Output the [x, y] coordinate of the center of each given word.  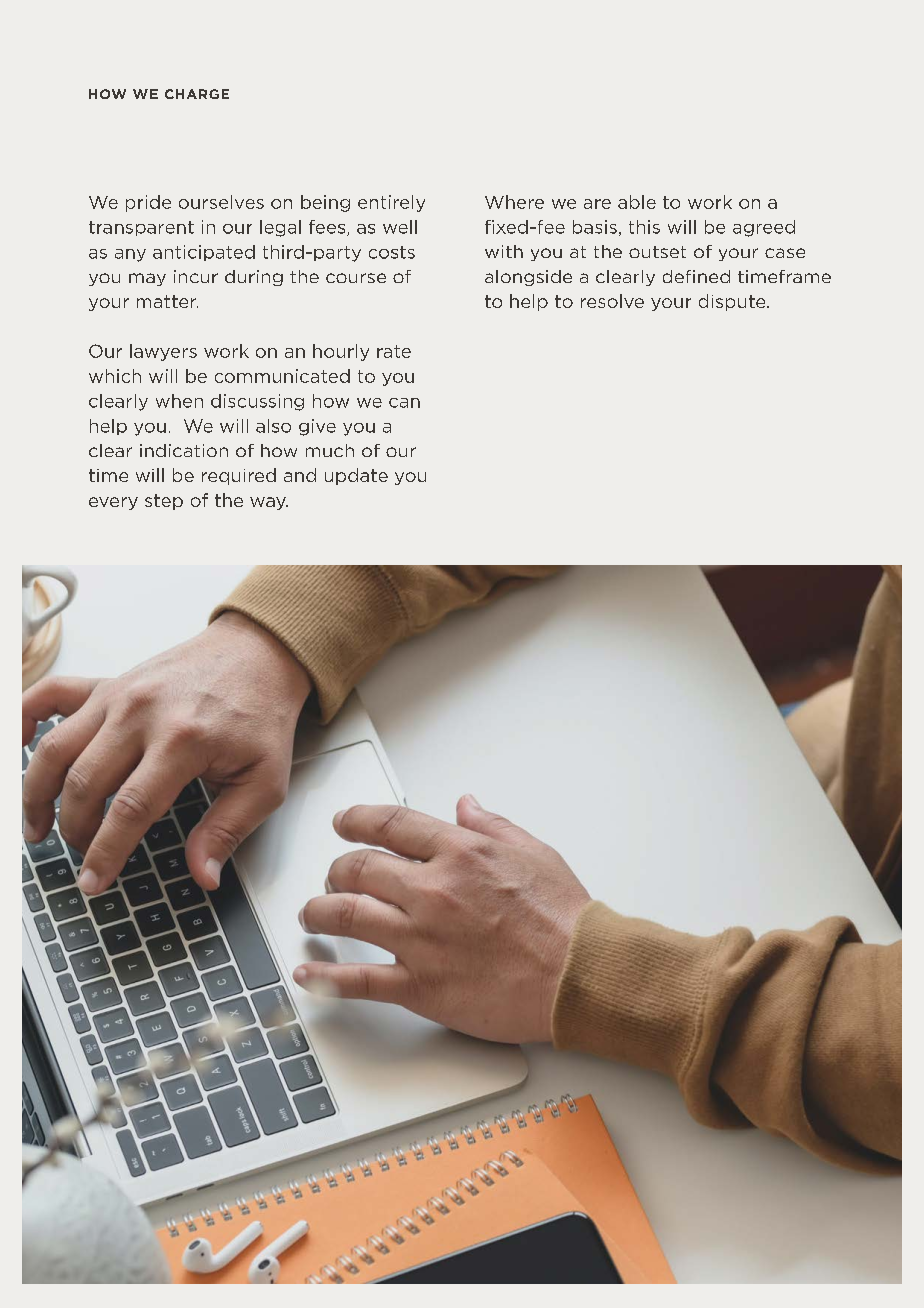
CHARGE [197, 94]
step [164, 502]
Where [514, 202]
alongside [528, 278]
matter [167, 301]
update [356, 476]
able [637, 202]
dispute [733, 302]
